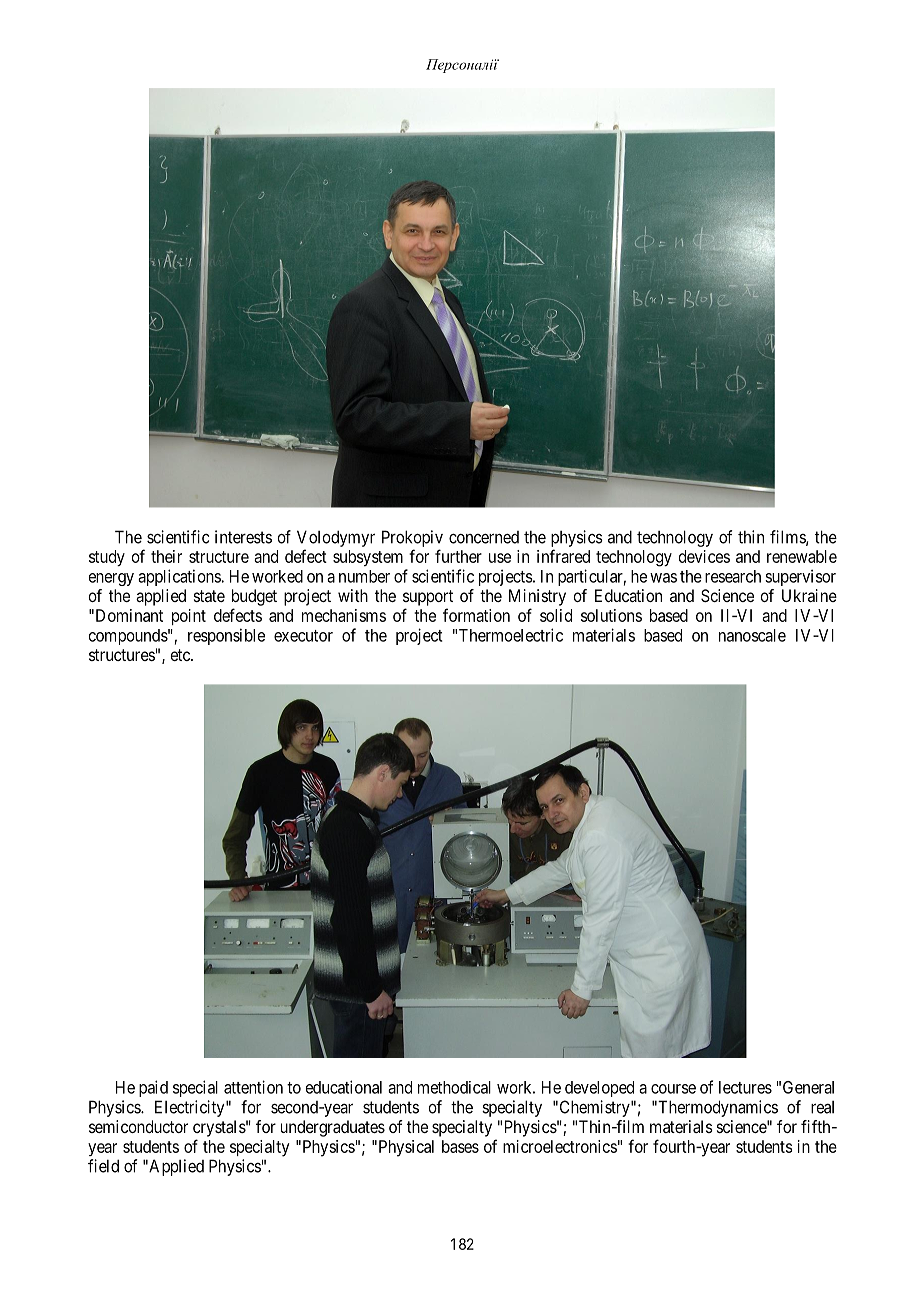 This image has height=1308, width=924. Describe the element at coordinates (460, 1146) in the image. I see `bases` at that location.
